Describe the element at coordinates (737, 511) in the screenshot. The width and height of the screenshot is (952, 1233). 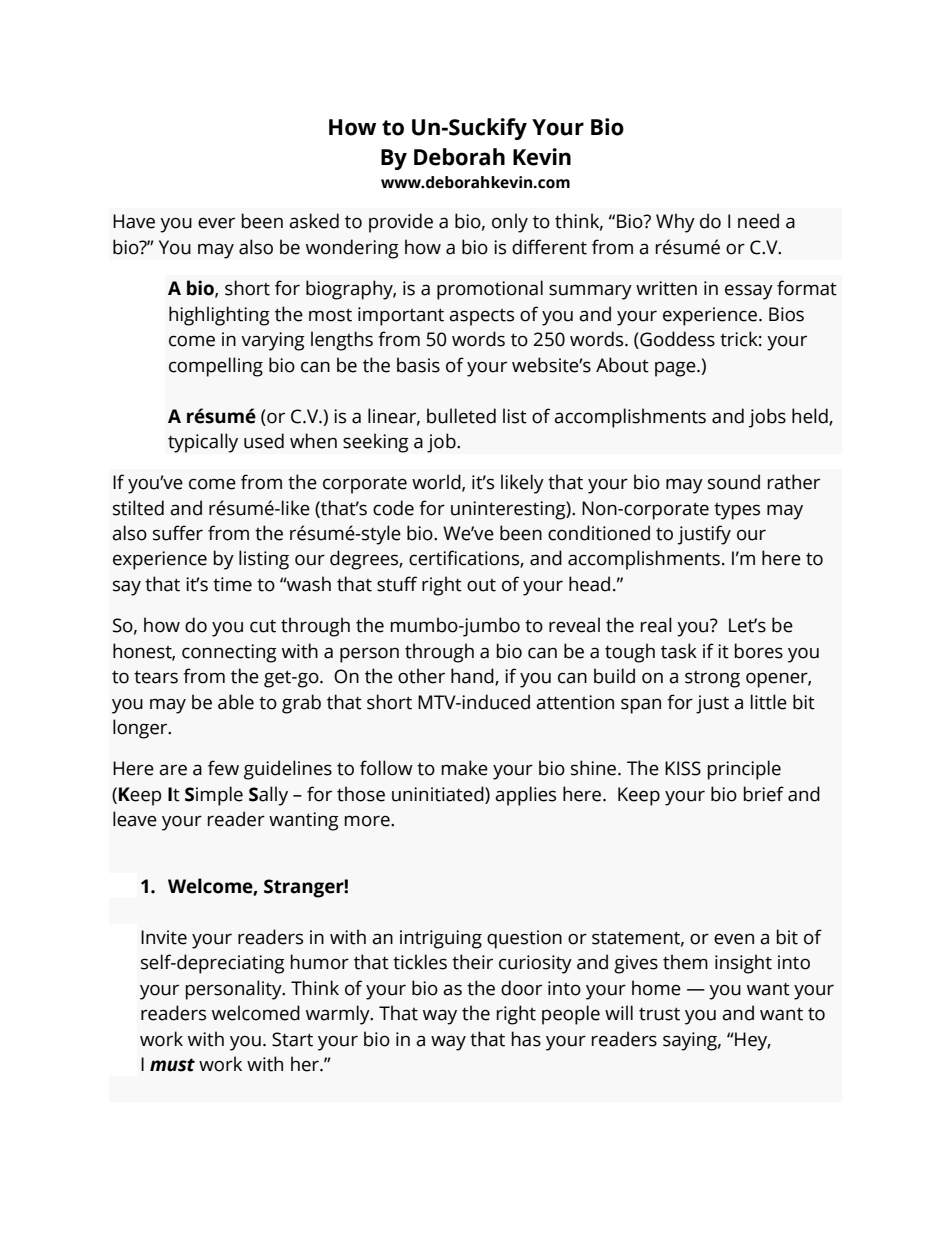
I see `types` at that location.
